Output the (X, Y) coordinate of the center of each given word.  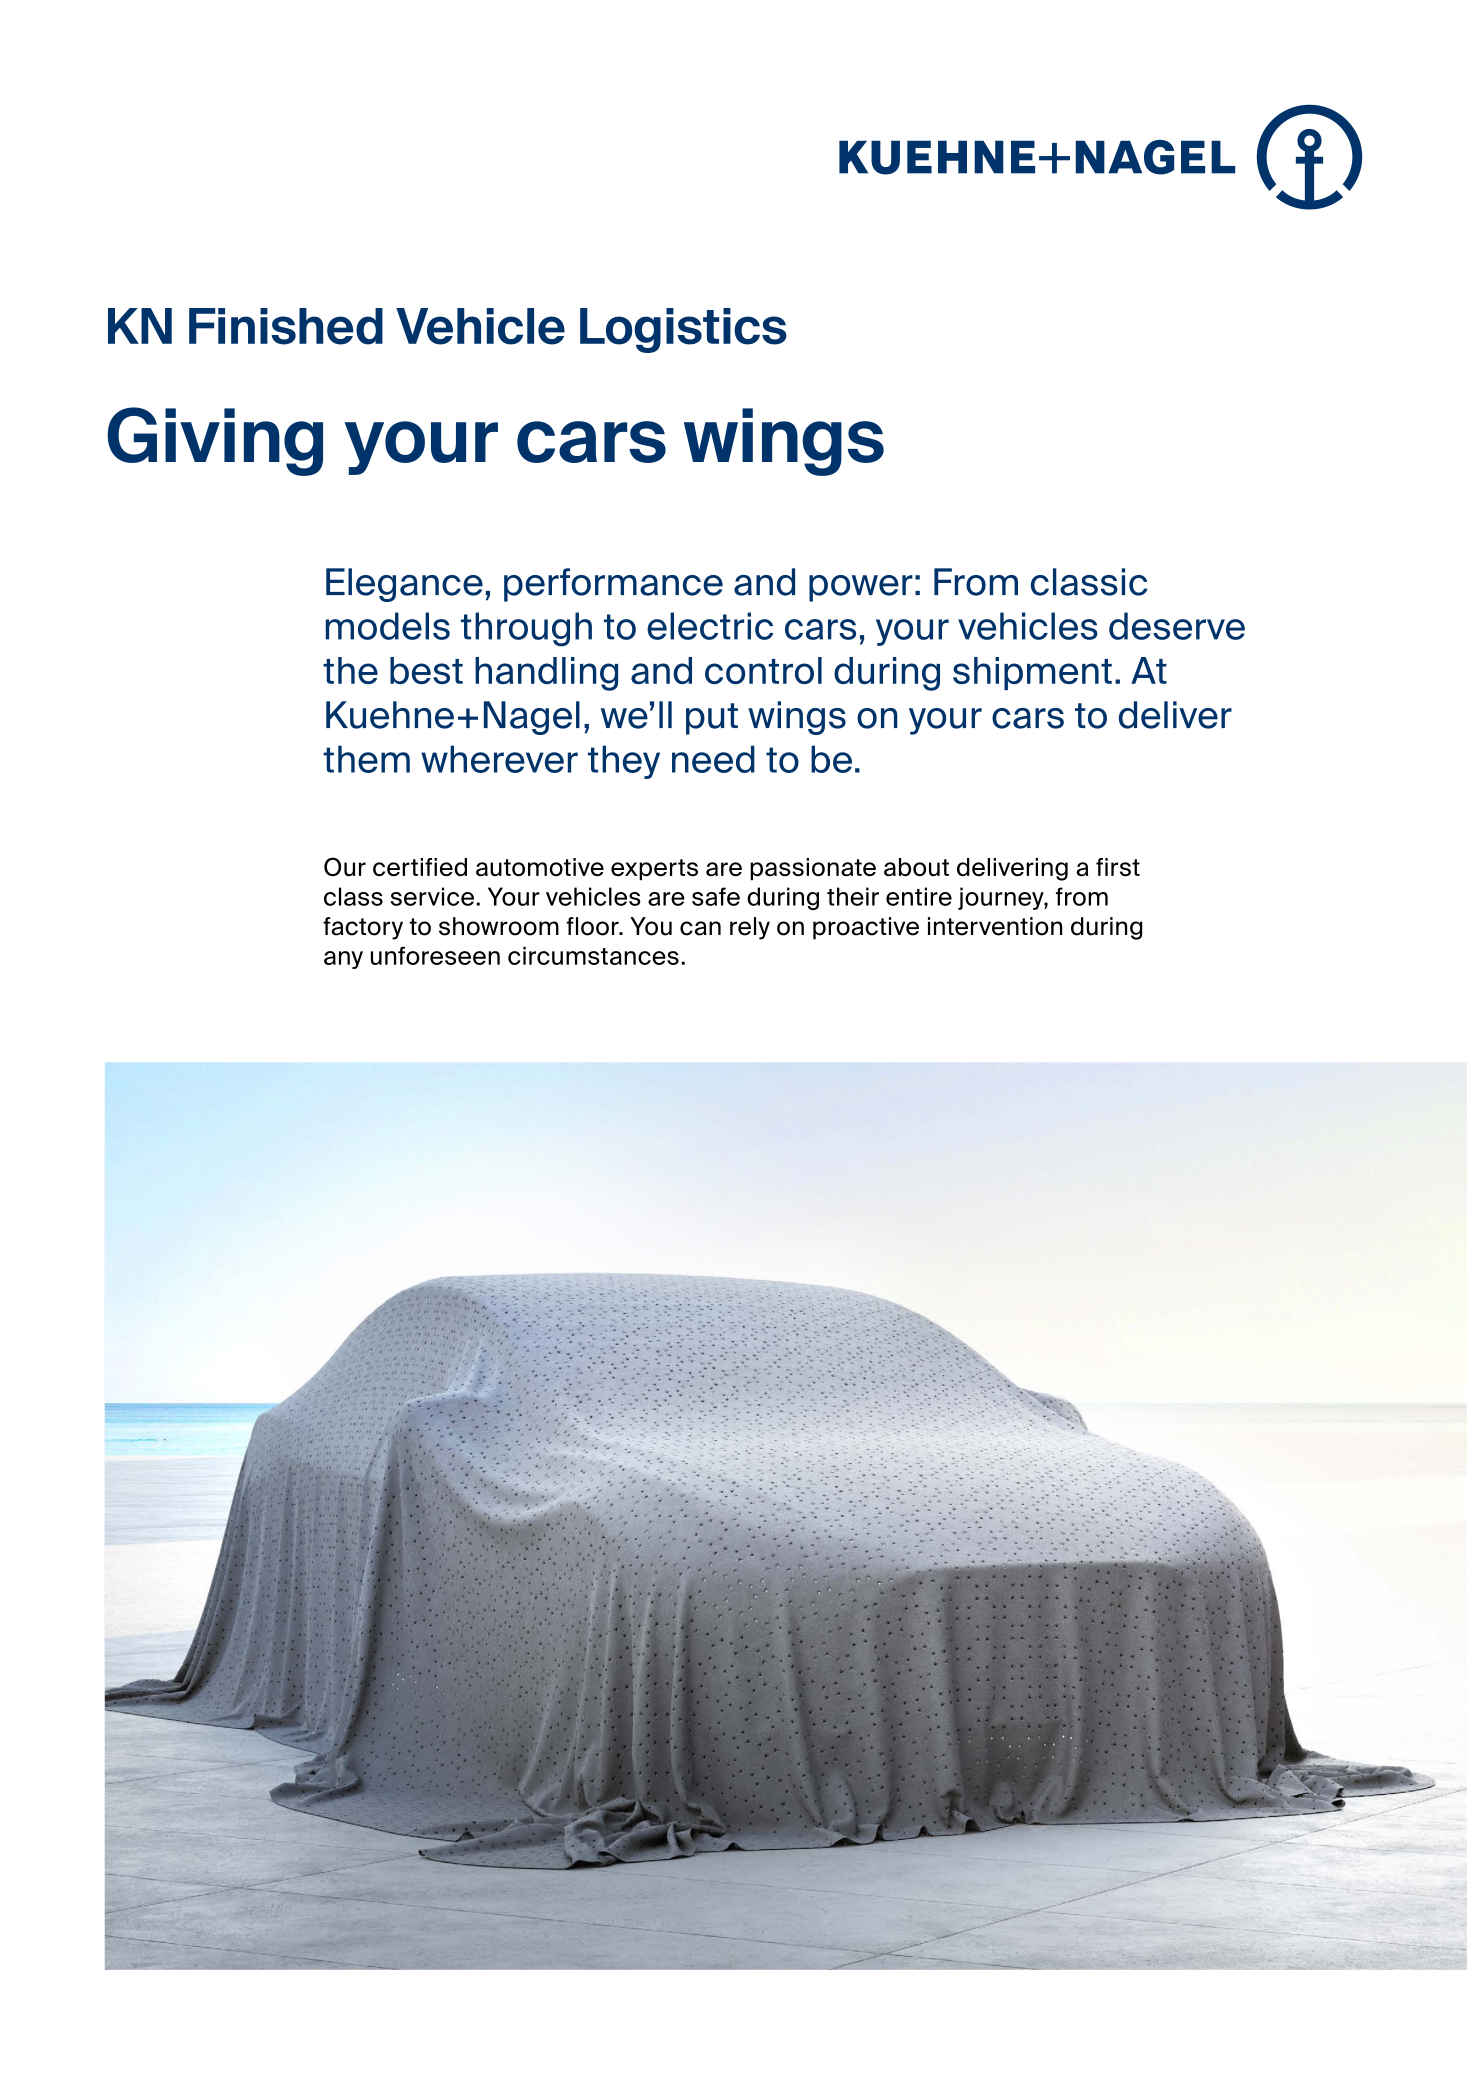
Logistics (683, 330)
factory (363, 928)
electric (710, 626)
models (388, 626)
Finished (286, 326)
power (861, 588)
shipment (1032, 673)
